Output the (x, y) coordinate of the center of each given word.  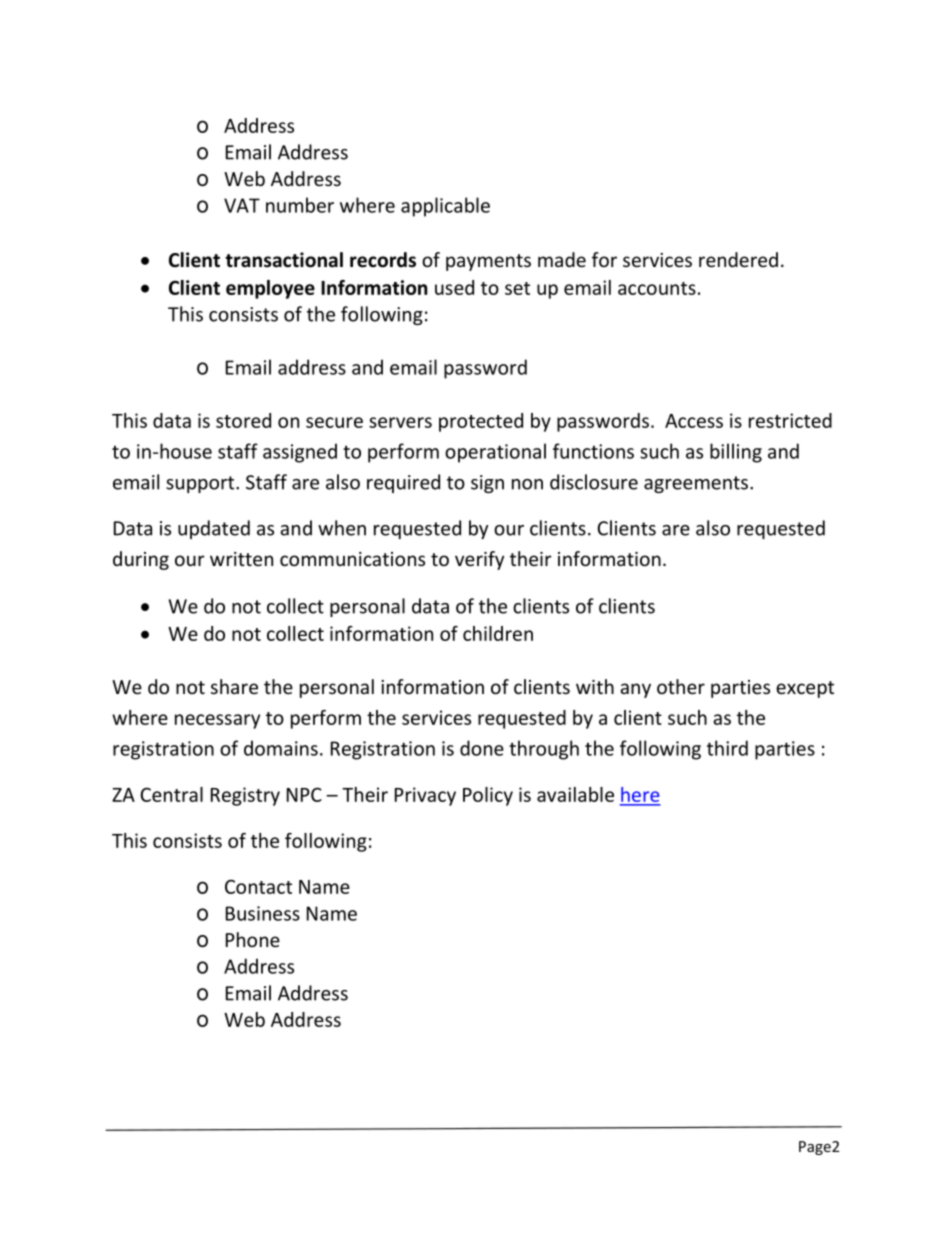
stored (243, 420)
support (201, 484)
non (527, 484)
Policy (488, 796)
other (681, 686)
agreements (696, 484)
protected (481, 422)
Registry (245, 796)
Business (263, 913)
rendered (738, 259)
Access (694, 421)
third (727, 748)
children (498, 633)
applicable (445, 207)
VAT (242, 205)
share (234, 686)
